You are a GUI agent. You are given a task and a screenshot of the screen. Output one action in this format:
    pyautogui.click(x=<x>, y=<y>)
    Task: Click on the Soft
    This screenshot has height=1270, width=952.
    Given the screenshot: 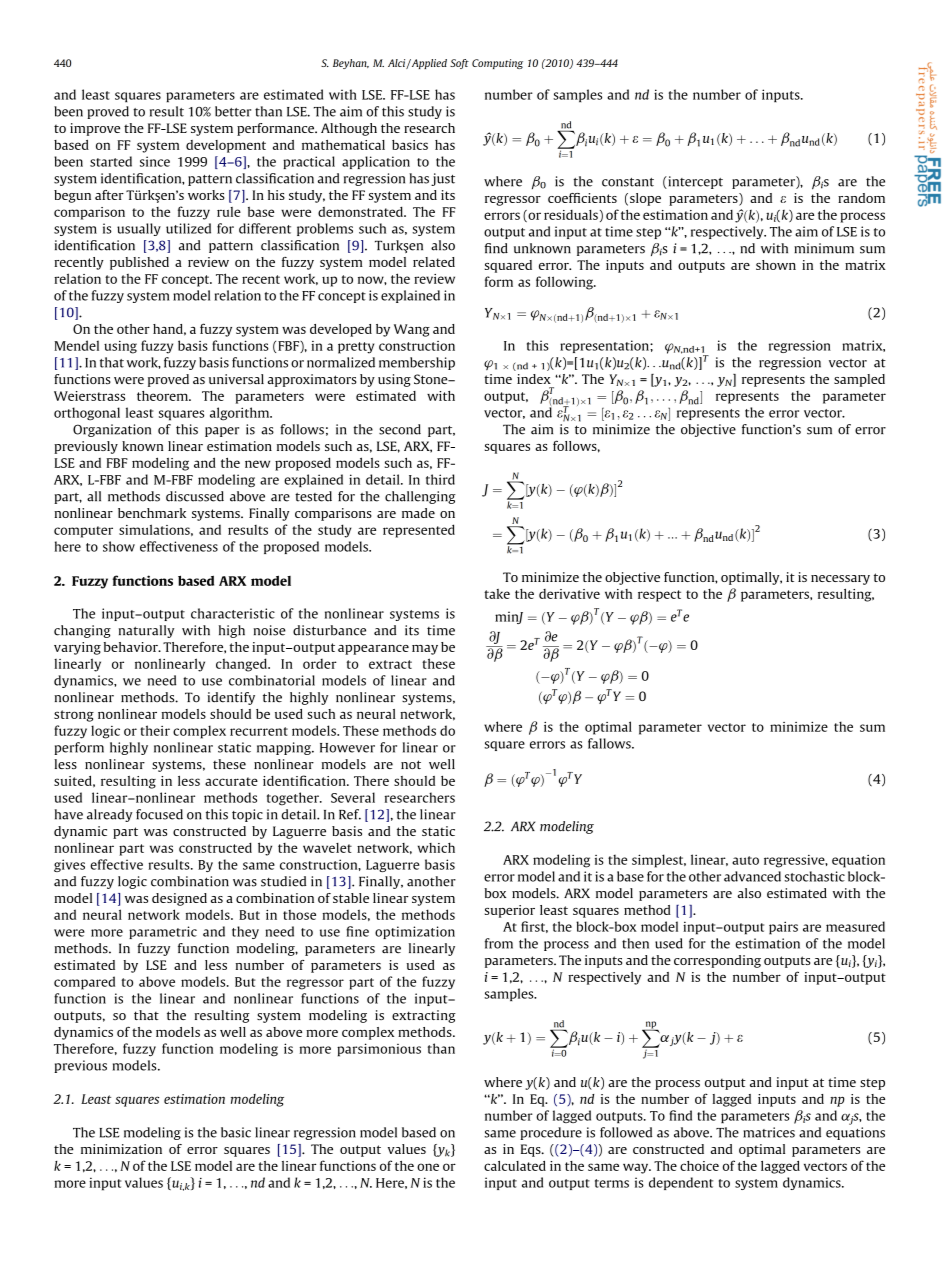 What is the action you would take?
    pyautogui.click(x=459, y=64)
